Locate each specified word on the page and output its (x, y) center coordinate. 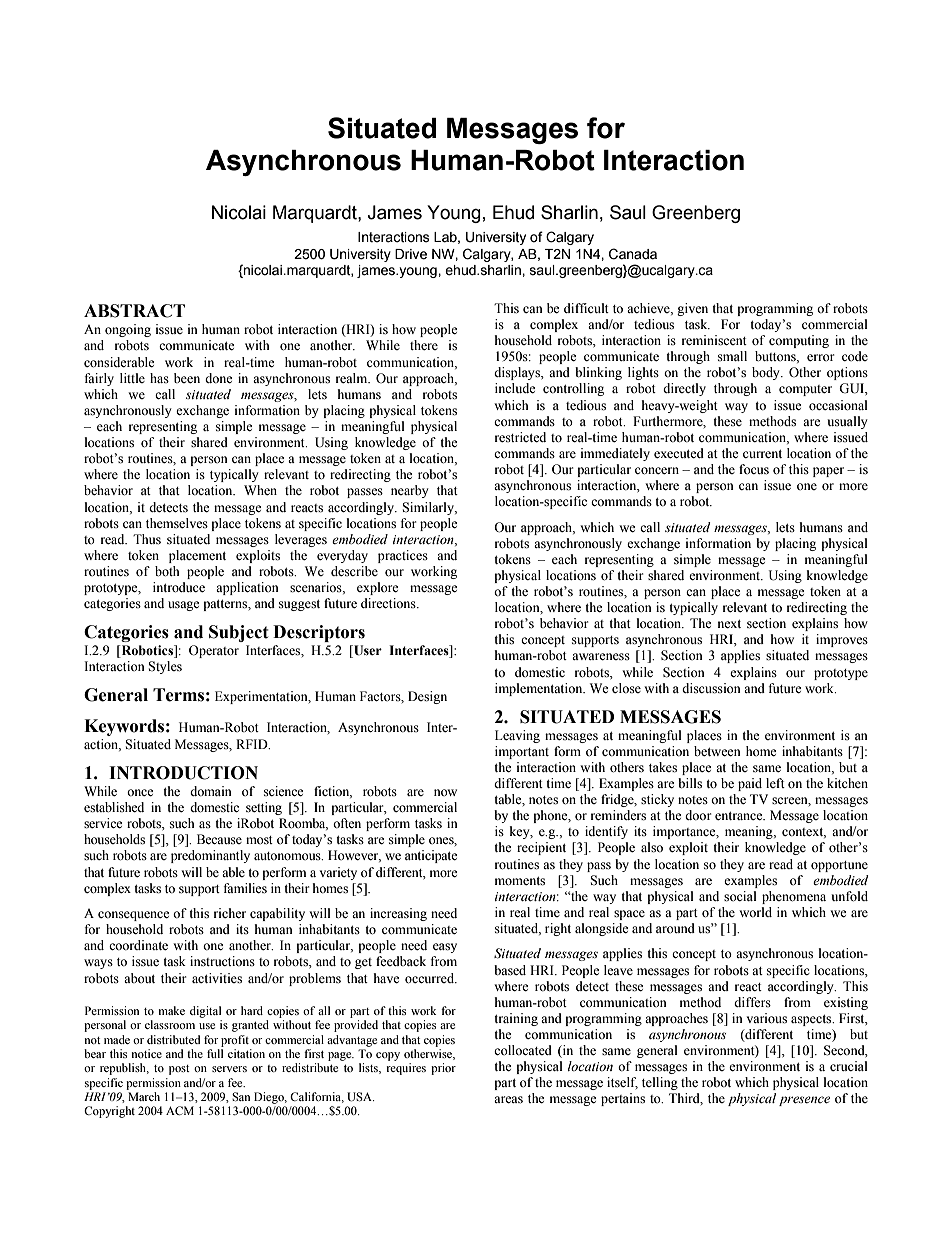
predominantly (210, 856)
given (692, 309)
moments (520, 881)
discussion (711, 688)
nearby (410, 491)
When (260, 490)
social (740, 896)
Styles (165, 667)
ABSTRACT (134, 311)
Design (427, 697)
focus (754, 469)
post (179, 1070)
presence (804, 1101)
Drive (411, 254)
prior (443, 1069)
